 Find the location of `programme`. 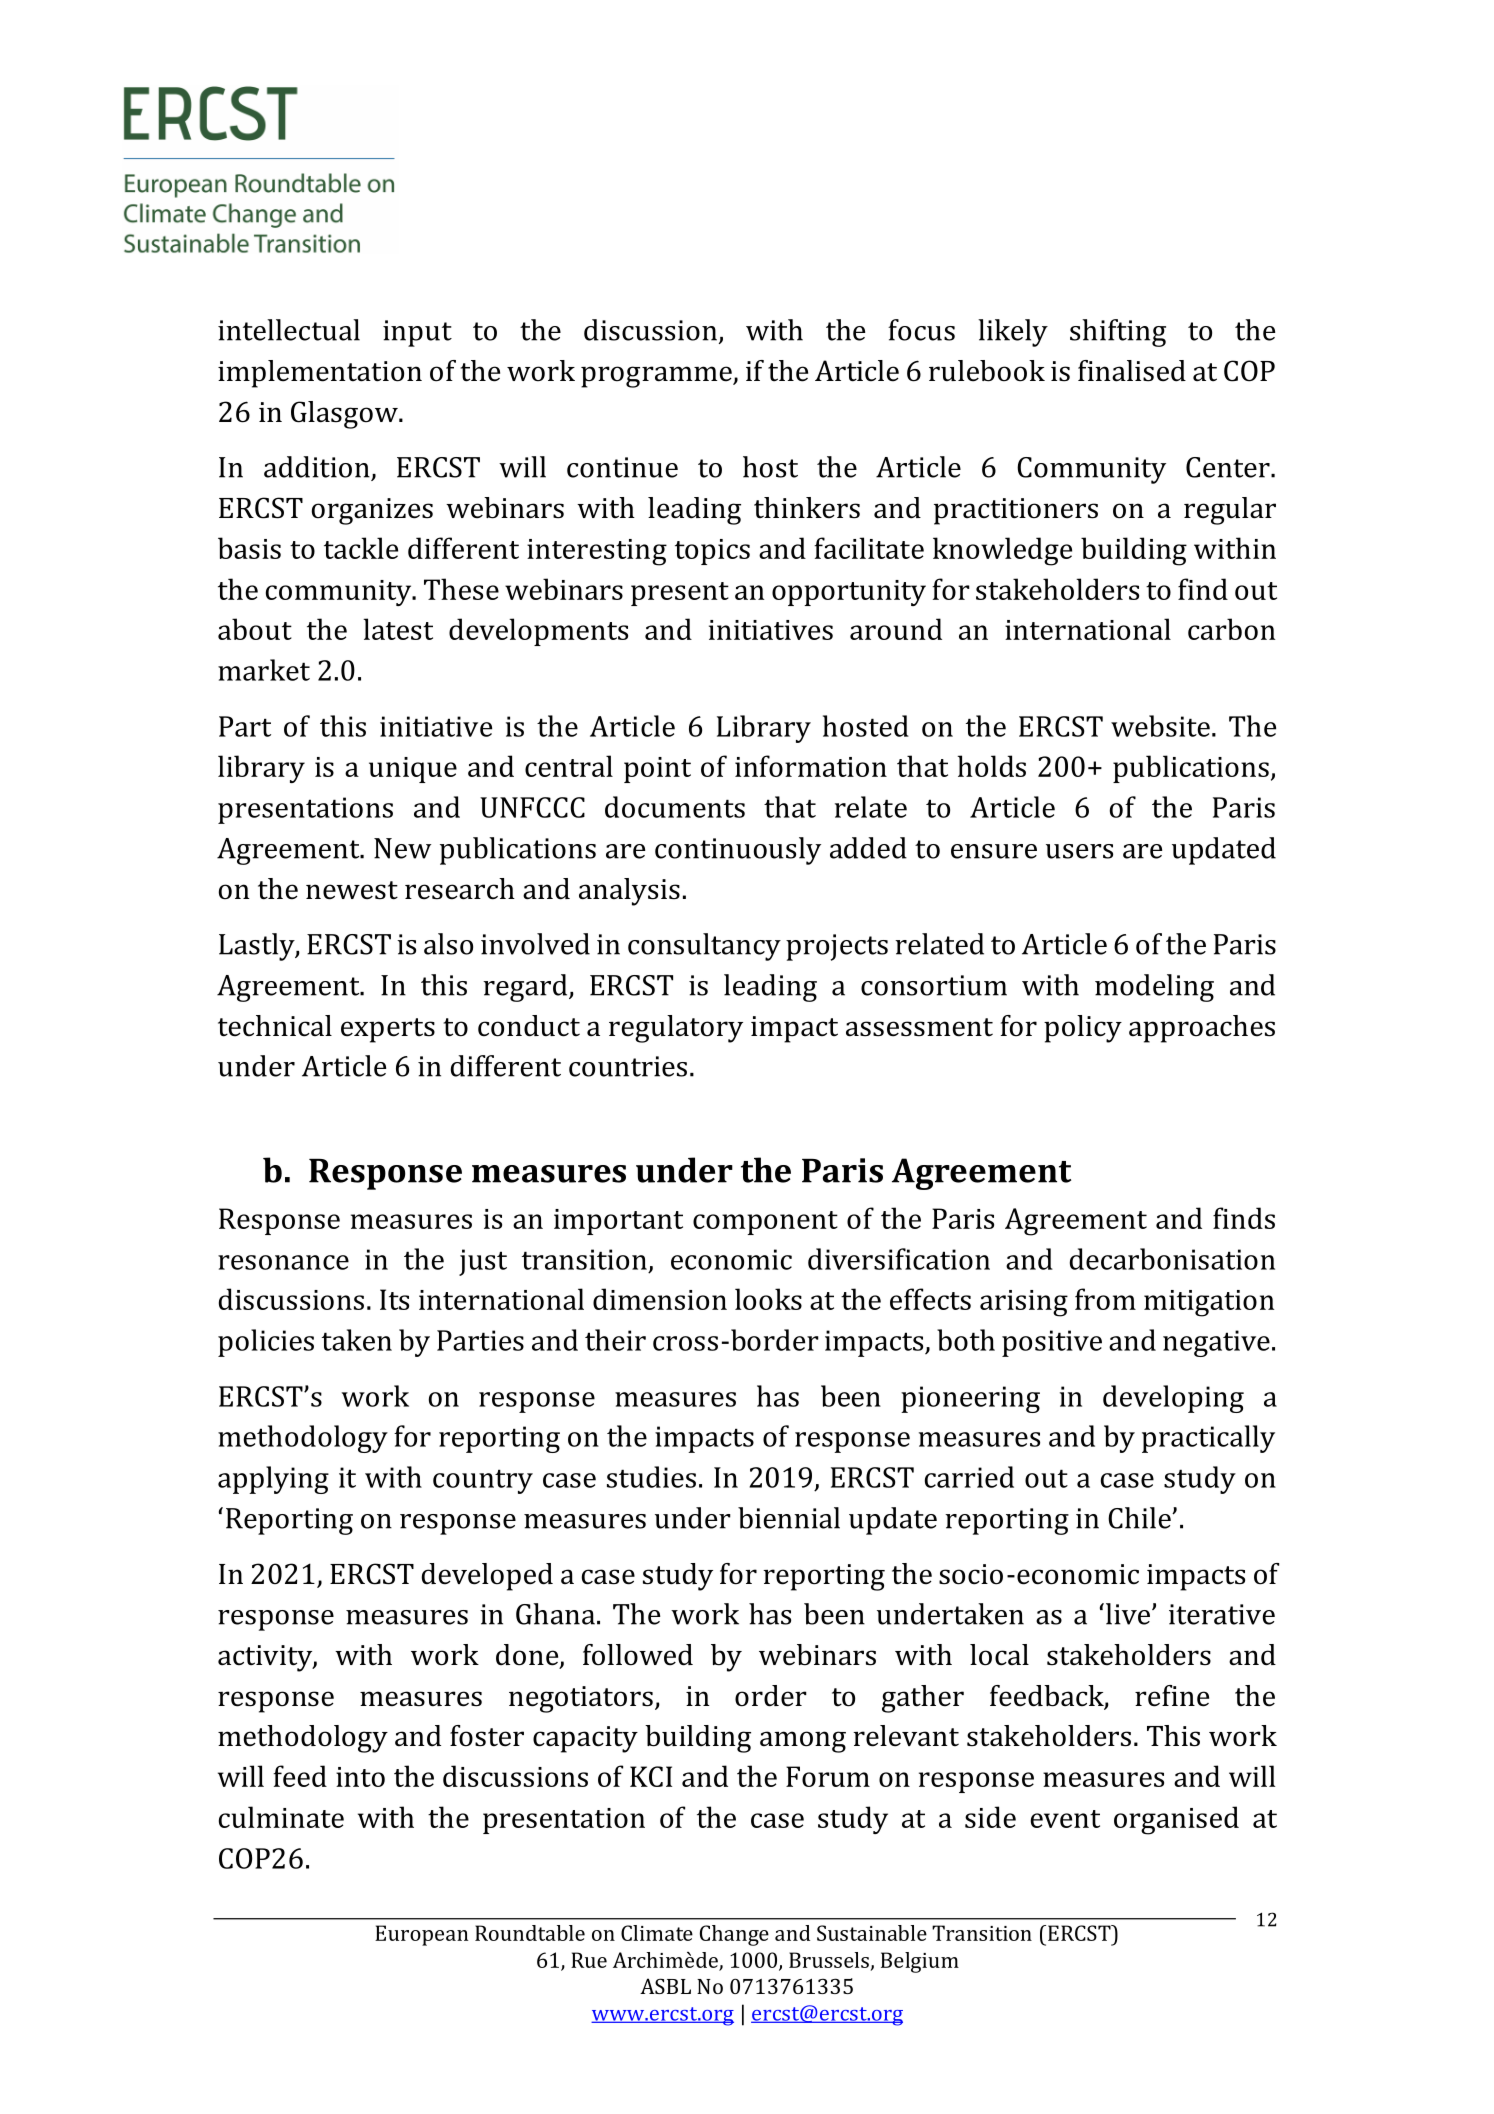

programme is located at coordinates (657, 377).
